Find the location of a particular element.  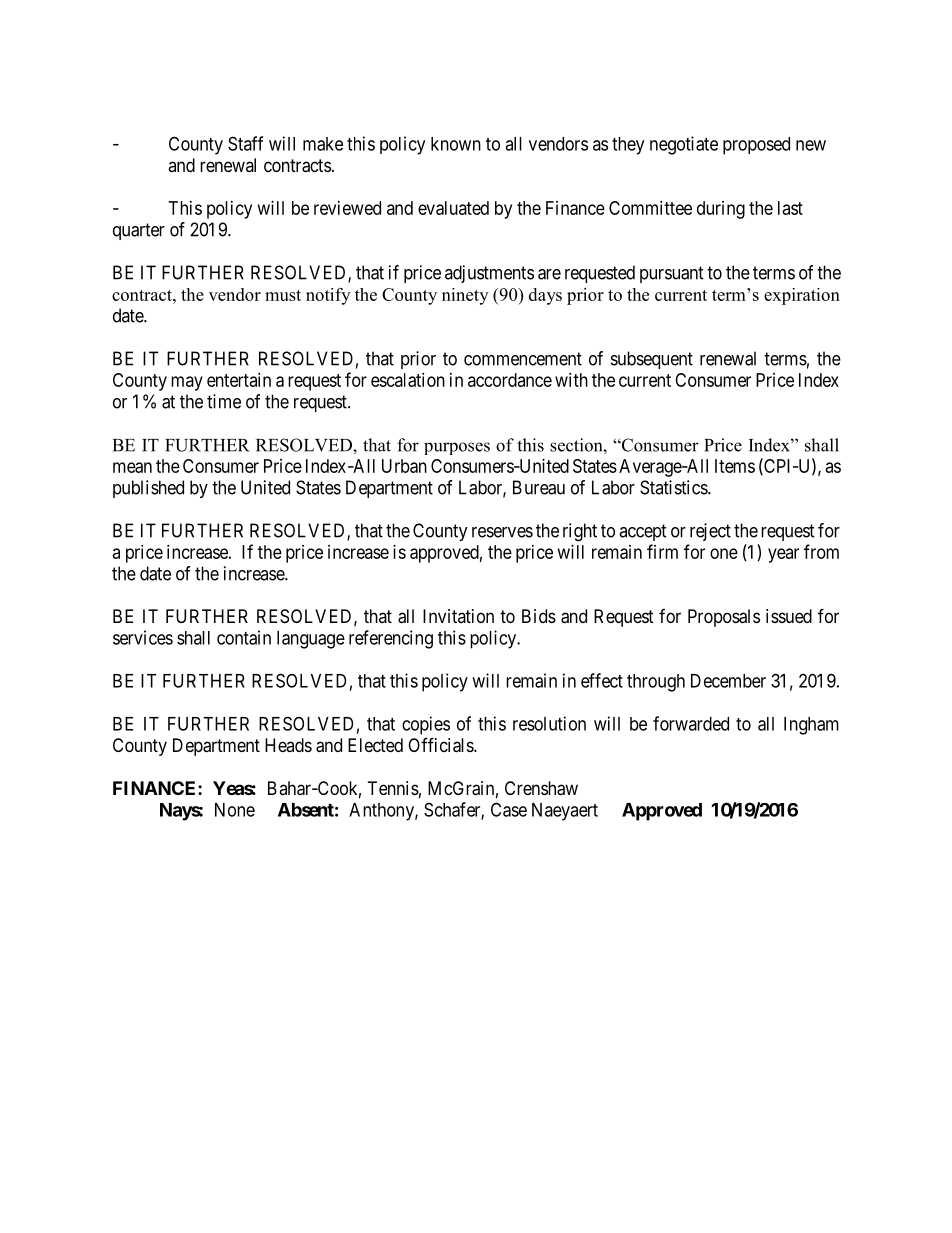

purposes is located at coordinates (457, 448).
